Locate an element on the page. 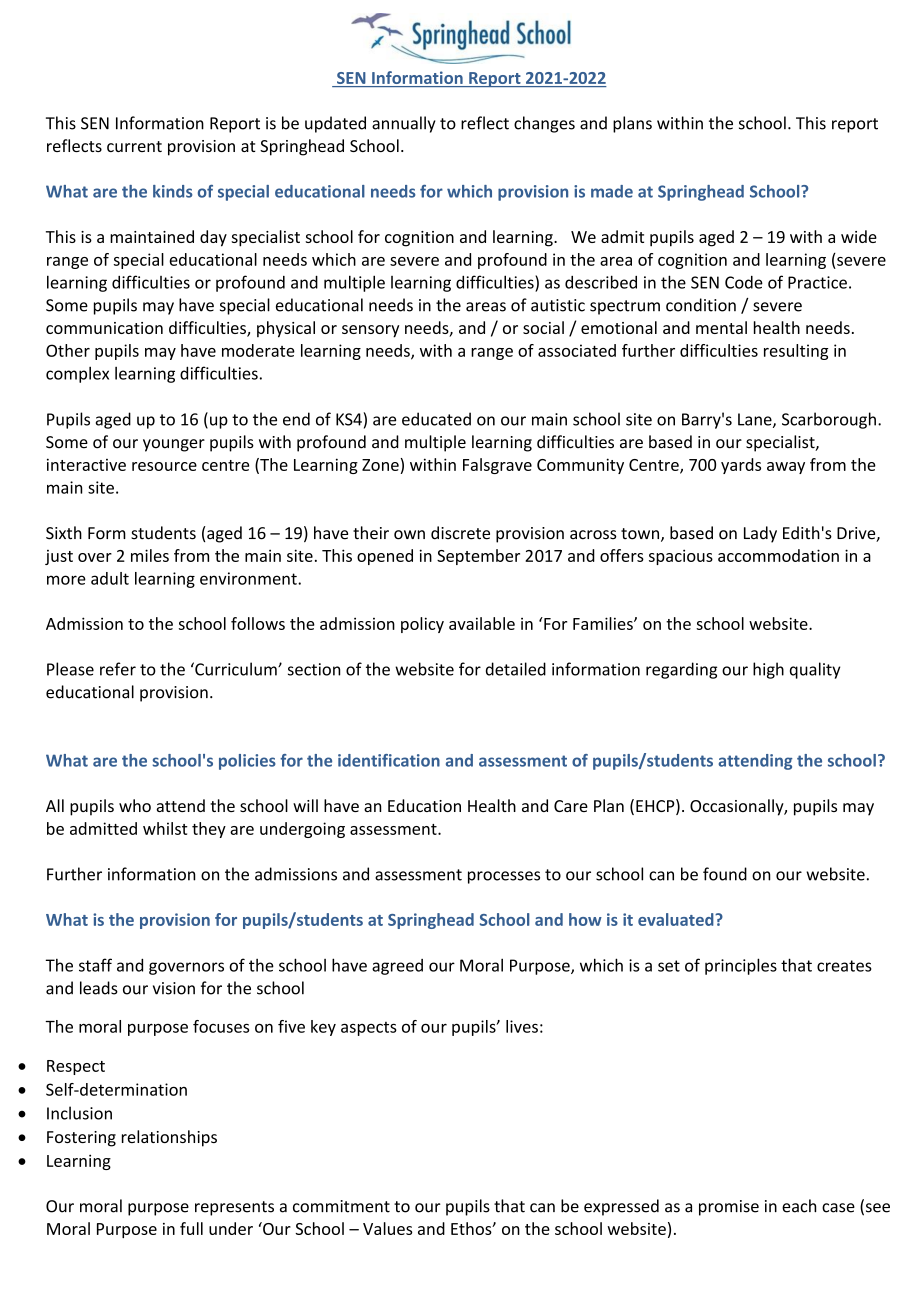  high is located at coordinates (768, 670).
